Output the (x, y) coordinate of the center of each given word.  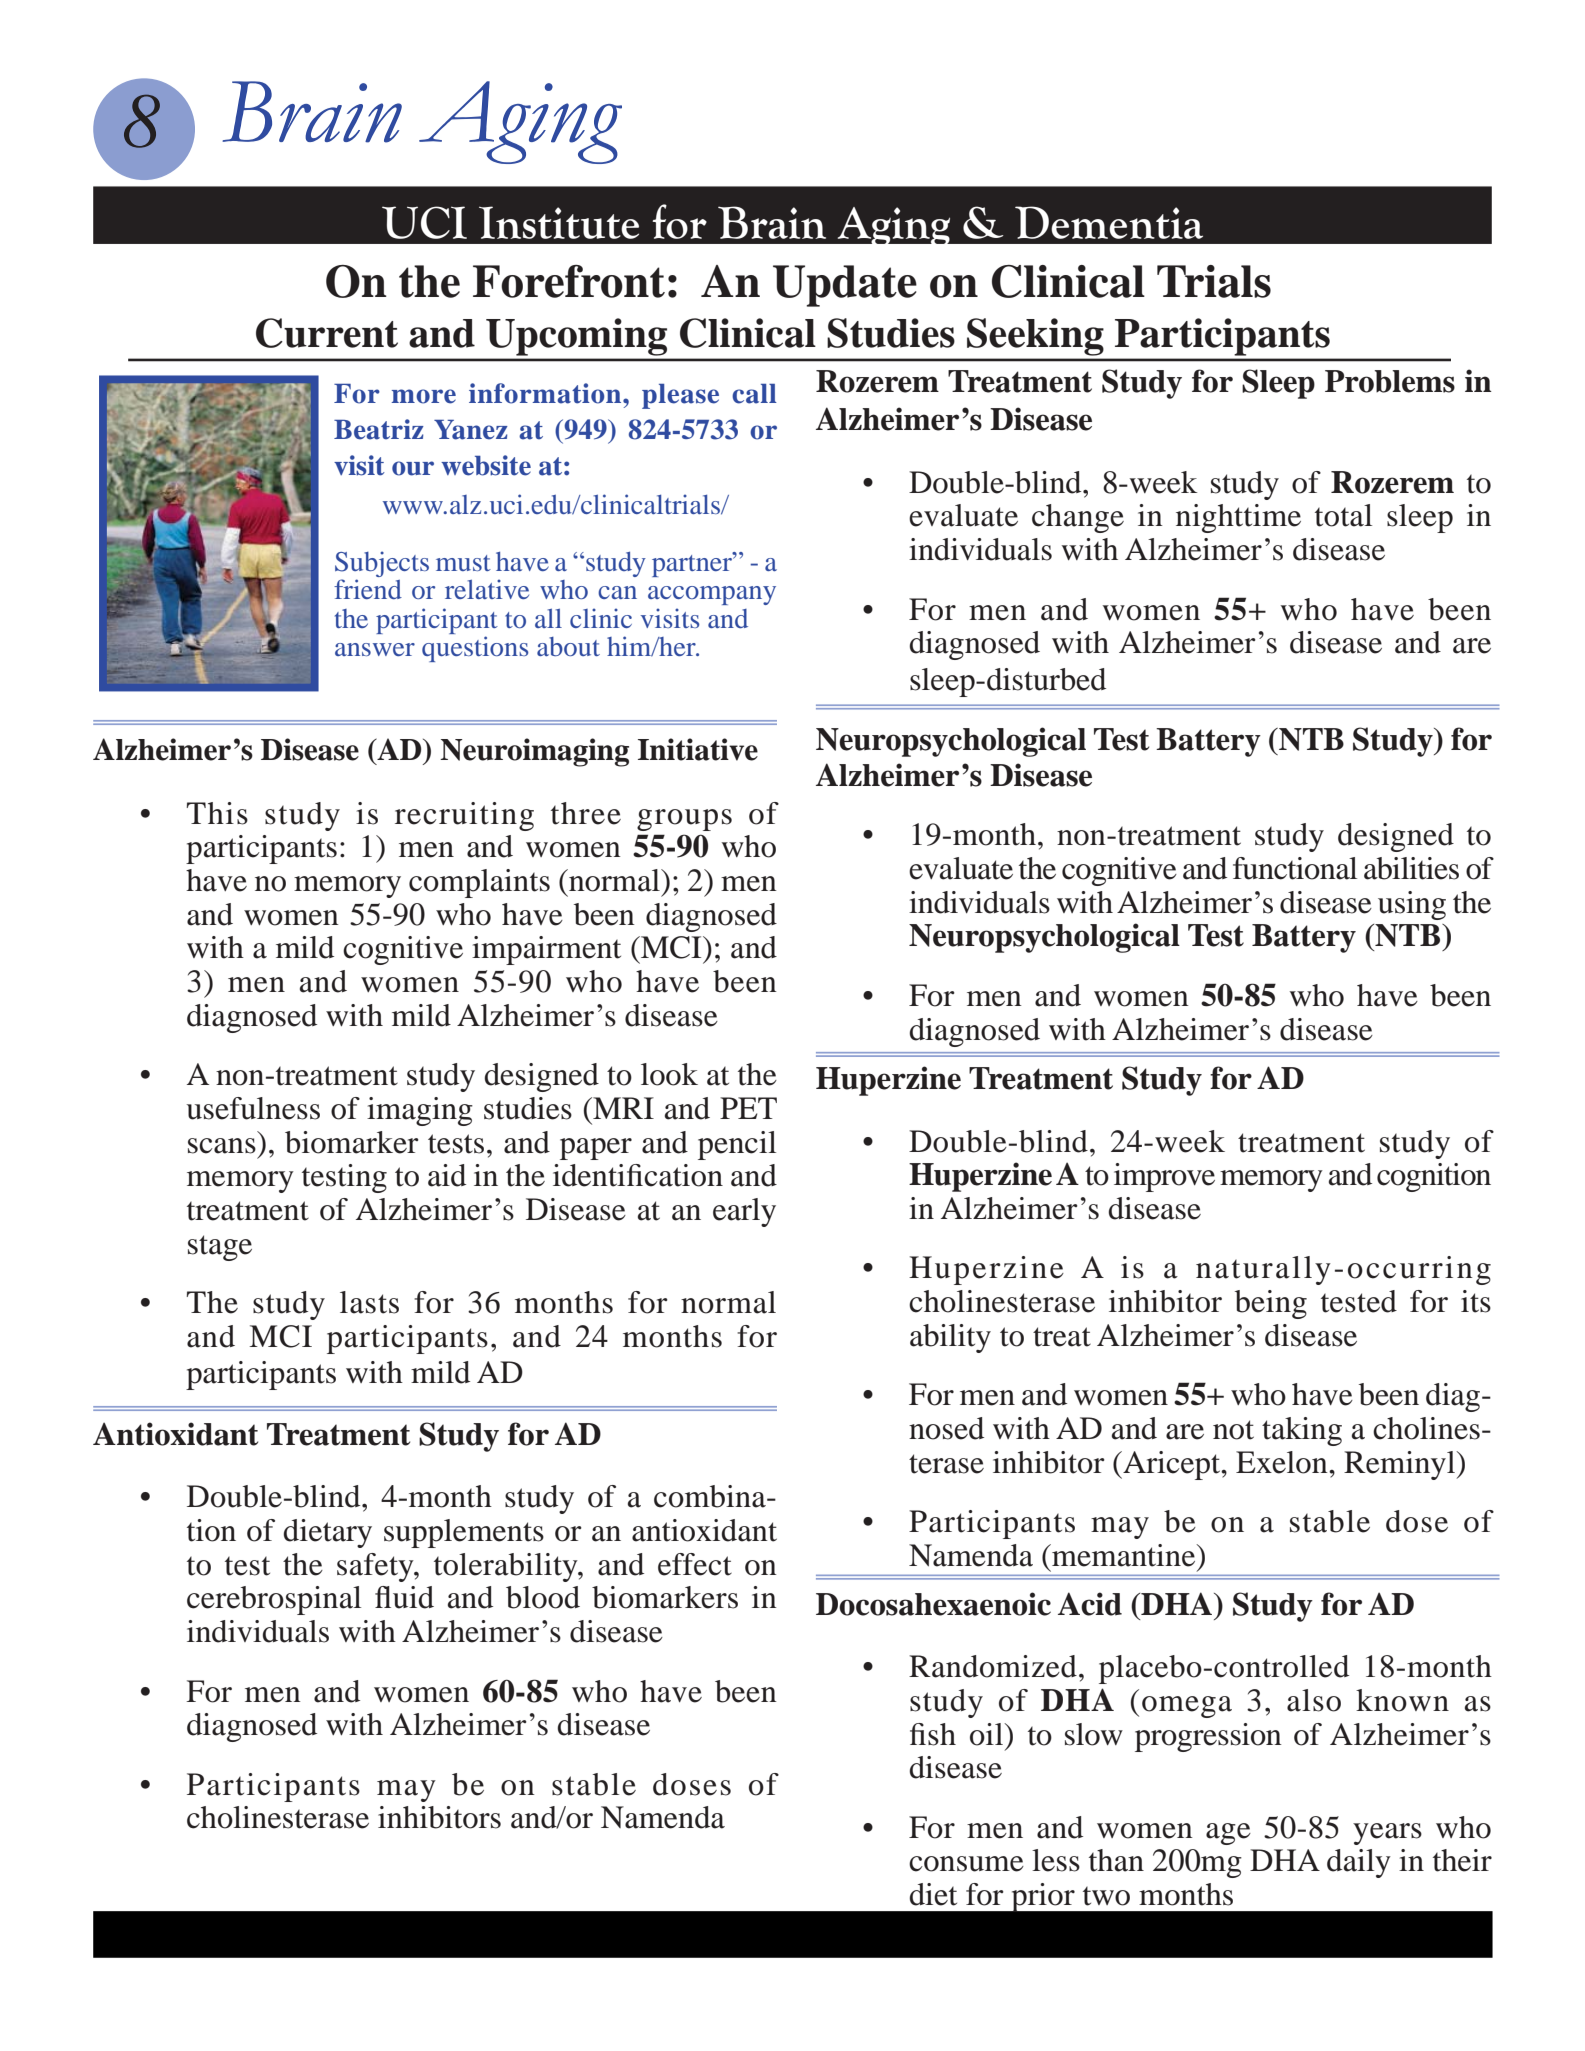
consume (966, 1864)
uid (413, 1597)
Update (845, 286)
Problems (1390, 381)
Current (327, 333)
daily (1359, 1863)
